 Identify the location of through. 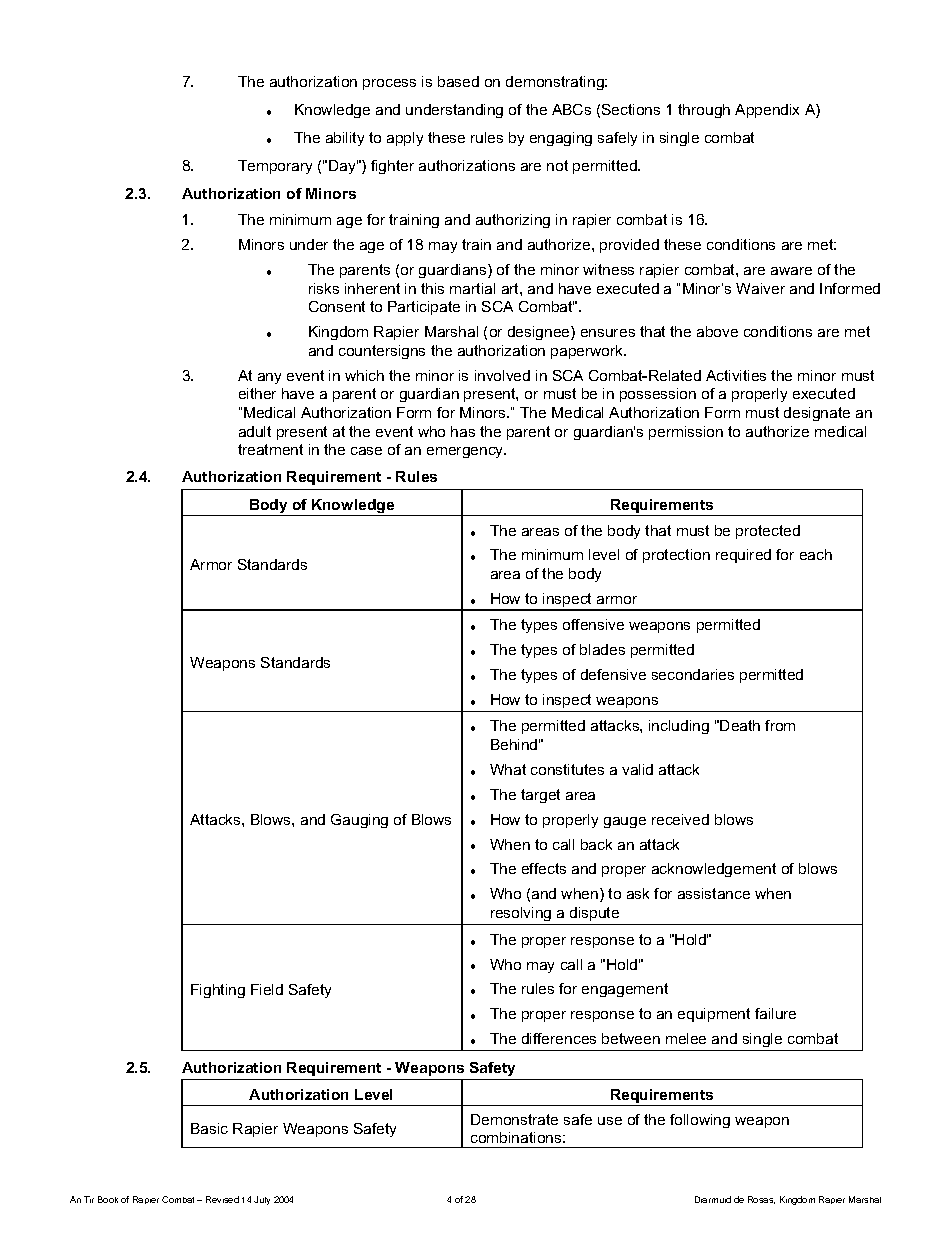
(704, 111).
